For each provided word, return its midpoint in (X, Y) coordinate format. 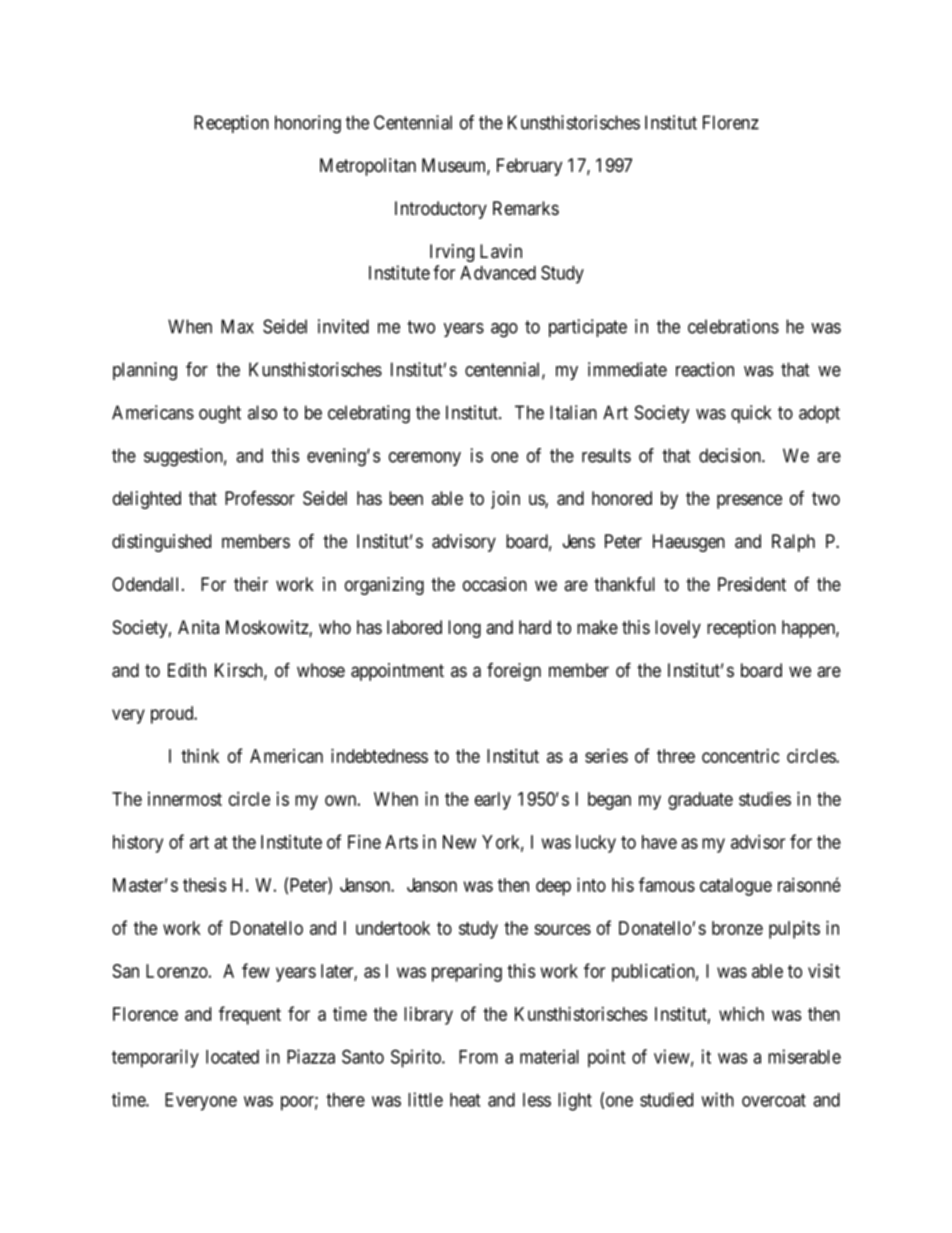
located (232, 1057)
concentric (741, 756)
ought (220, 414)
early (493, 801)
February (529, 167)
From (478, 1057)
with (717, 1099)
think (200, 756)
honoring (308, 124)
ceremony (425, 459)
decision (731, 455)
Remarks (526, 208)
